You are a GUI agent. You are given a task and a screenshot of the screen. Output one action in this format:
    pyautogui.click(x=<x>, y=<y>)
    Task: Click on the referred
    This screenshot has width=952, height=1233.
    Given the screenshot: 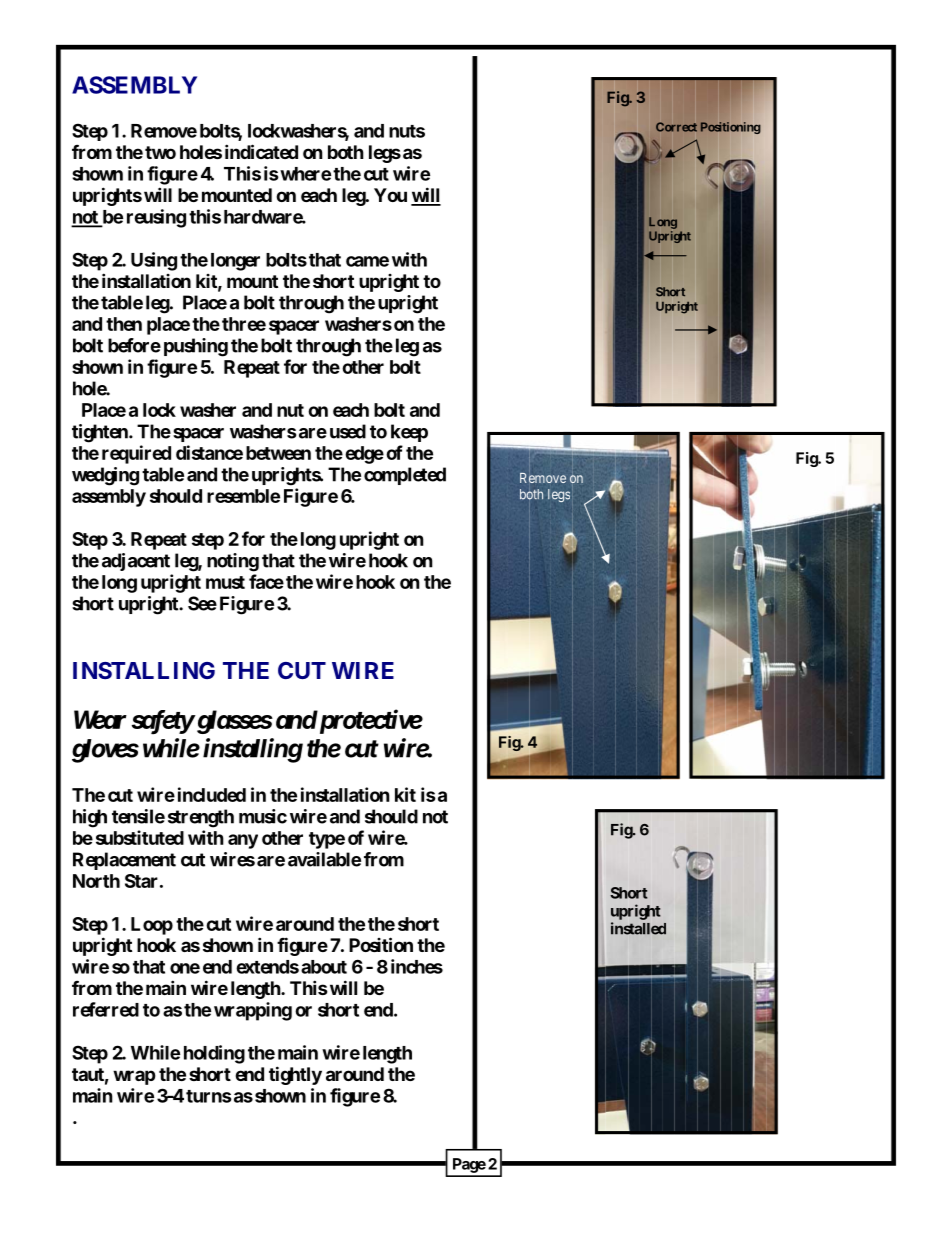 What is the action you would take?
    pyautogui.click(x=106, y=1009)
